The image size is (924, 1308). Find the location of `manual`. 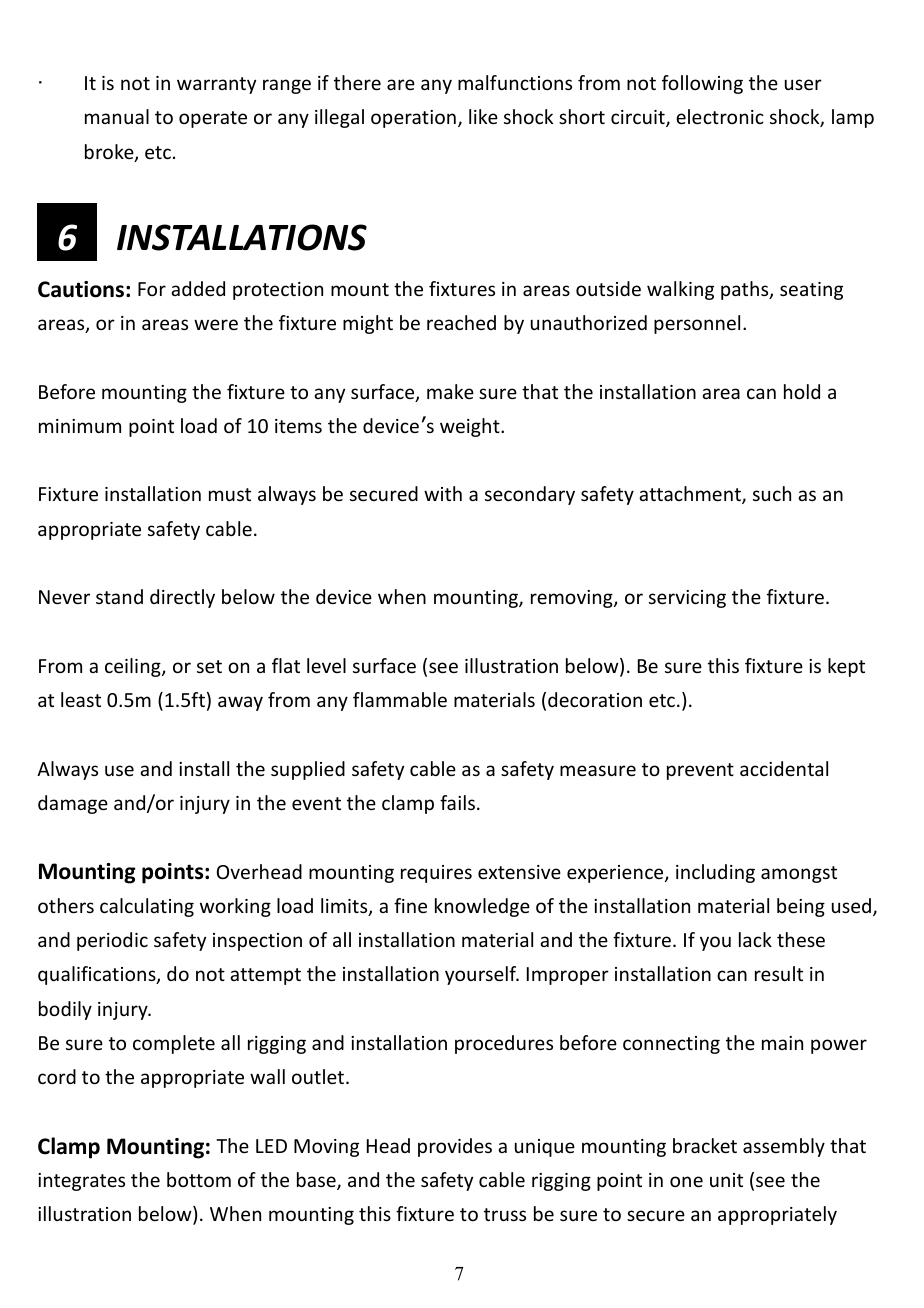

manual is located at coordinates (117, 116).
